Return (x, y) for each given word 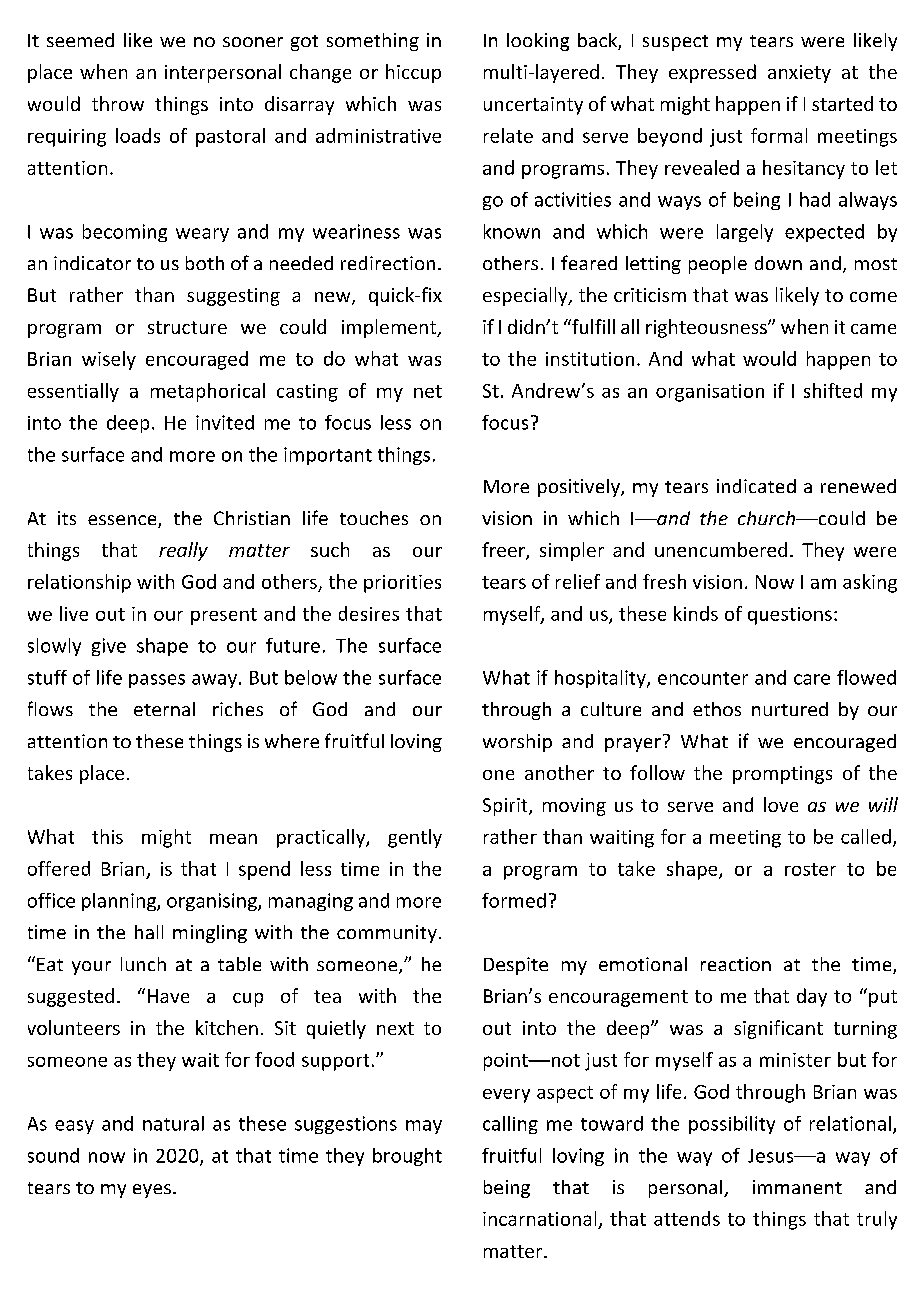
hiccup (413, 73)
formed (514, 900)
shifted (833, 390)
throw (118, 103)
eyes (152, 1191)
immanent (797, 1187)
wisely (109, 360)
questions (790, 616)
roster (810, 869)
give (109, 647)
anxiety (799, 74)
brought (407, 1157)
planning (120, 902)
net (428, 391)
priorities (402, 584)
